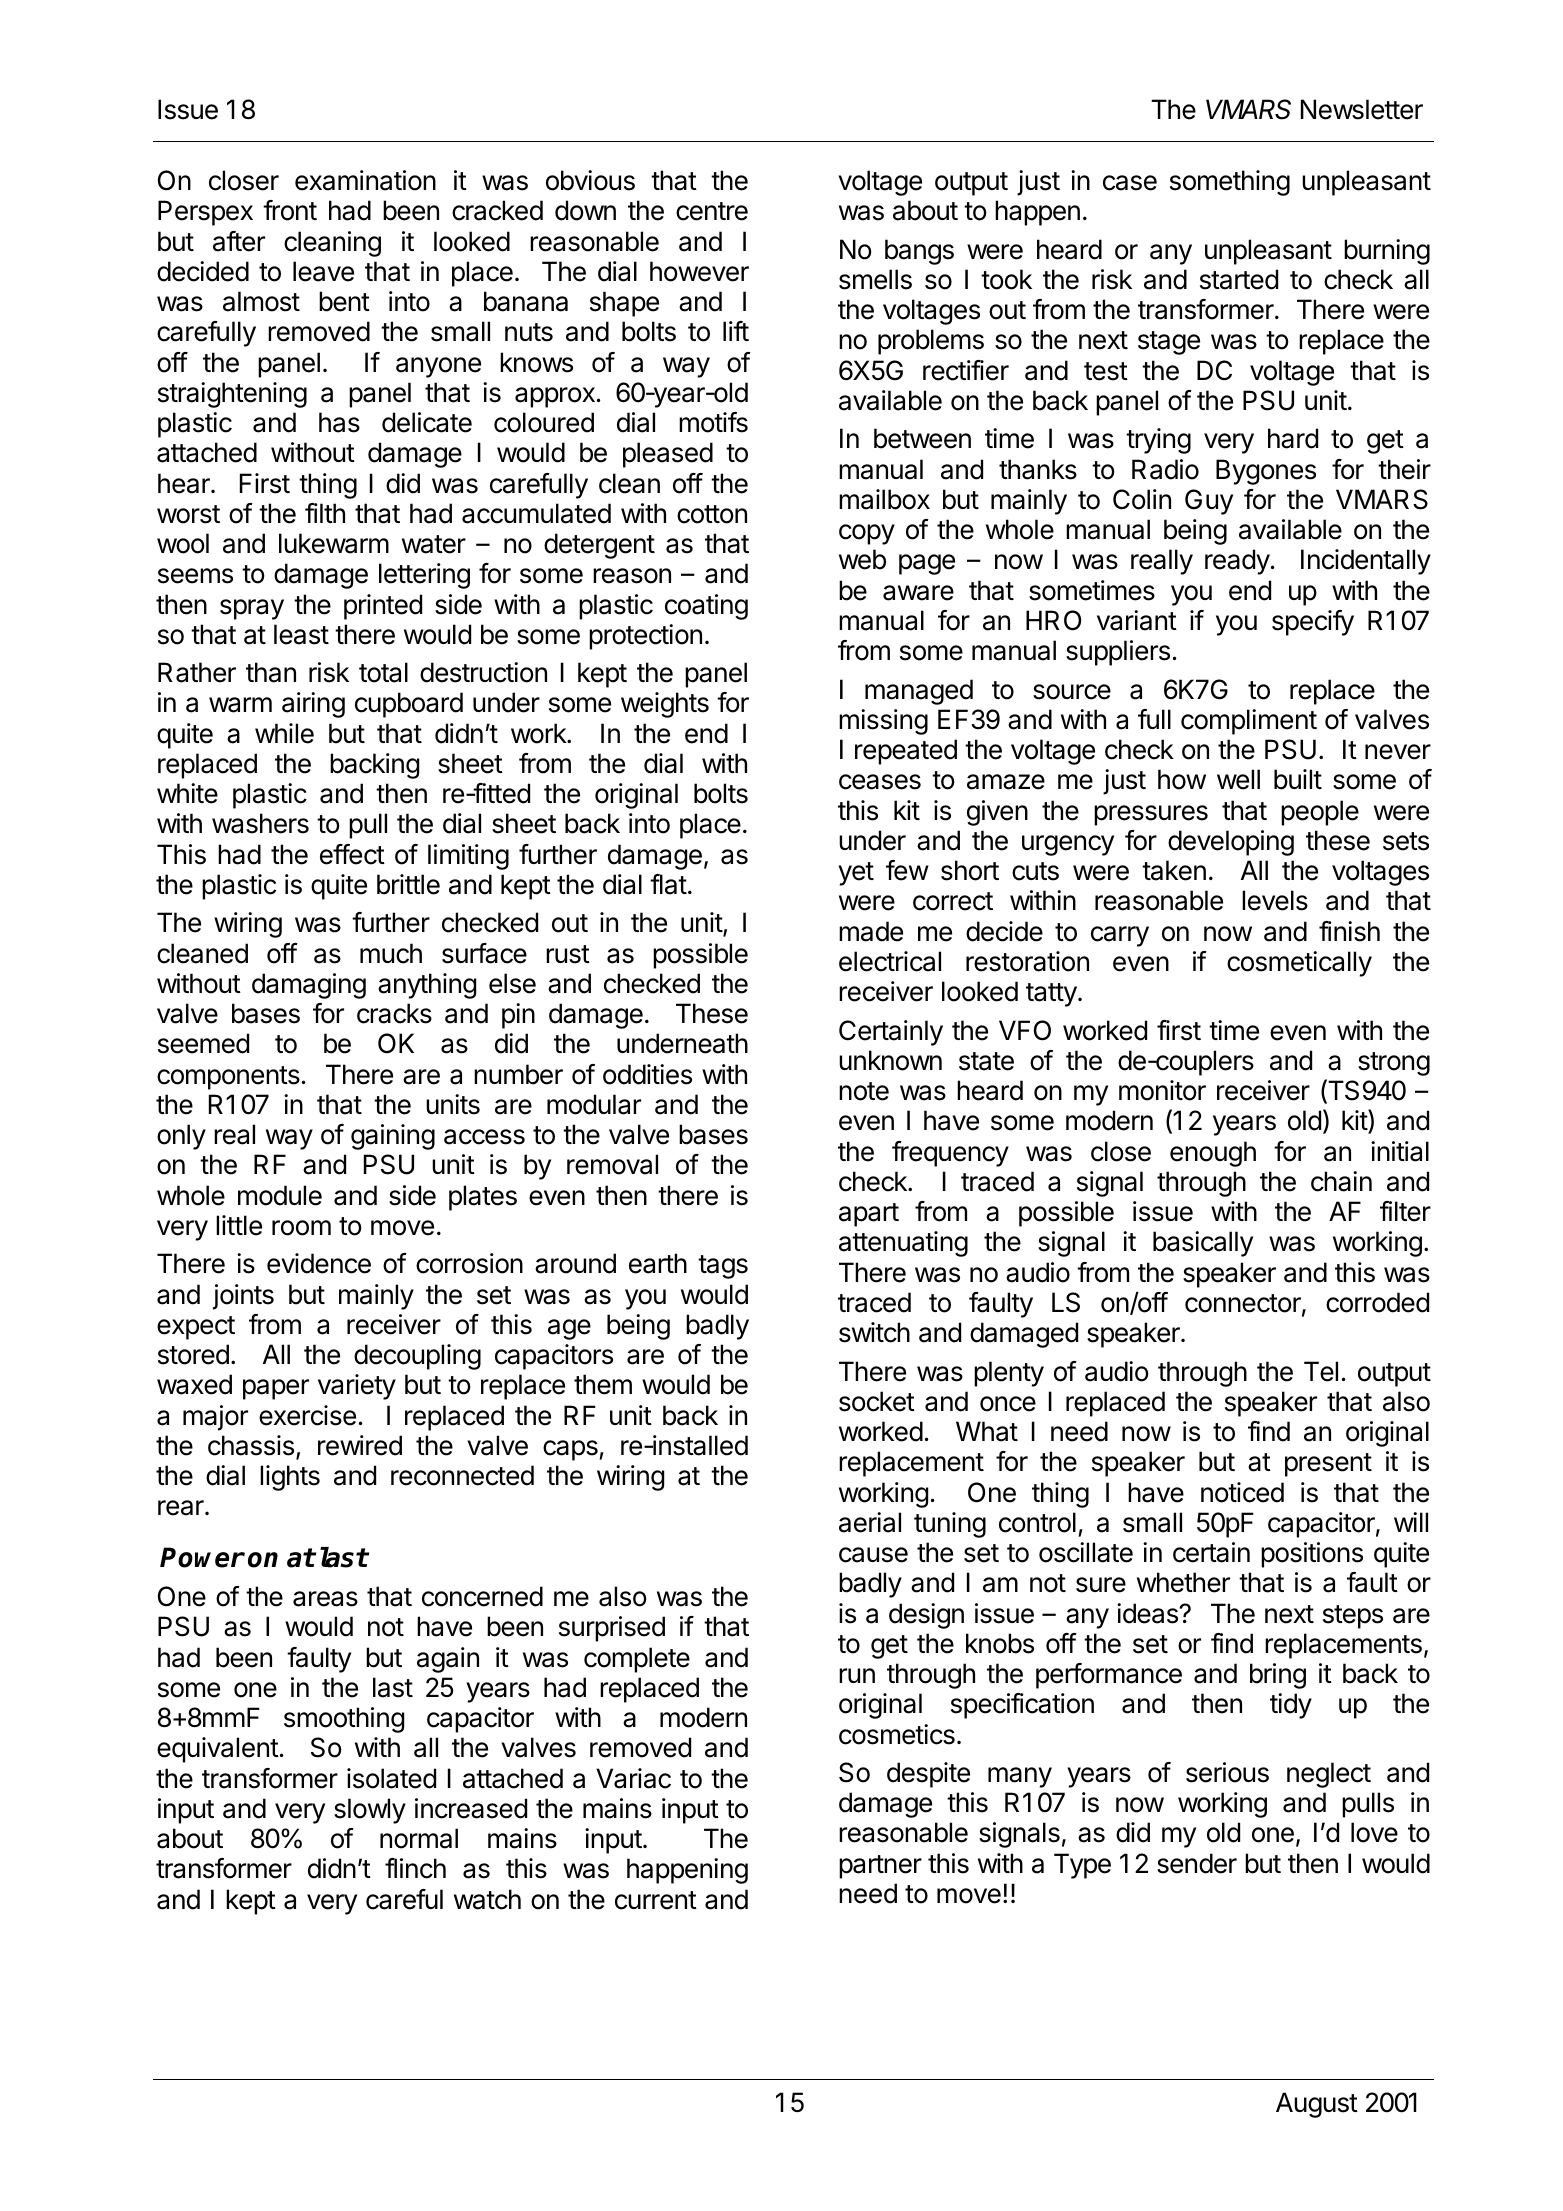 This screenshot has height=2211, width=1563. Describe the element at coordinates (712, 211) in the screenshot. I see `centre` at that location.
